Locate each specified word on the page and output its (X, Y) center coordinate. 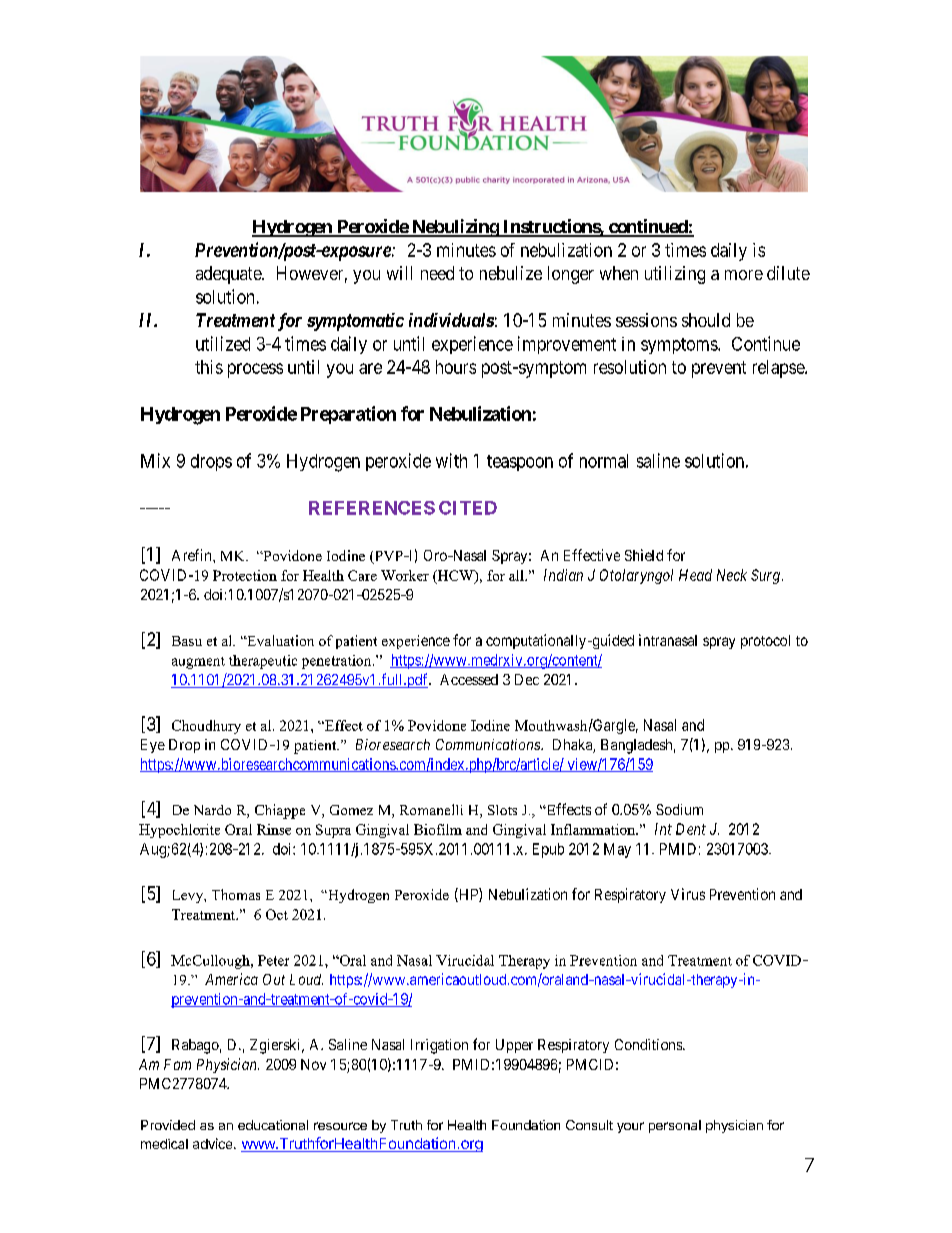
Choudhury (206, 727)
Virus (688, 894)
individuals (451, 320)
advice (214, 1143)
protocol (765, 642)
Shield (644, 555)
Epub (548, 850)
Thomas (236, 894)
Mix (155, 460)
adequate (229, 275)
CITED (468, 508)
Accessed (469, 679)
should (706, 320)
